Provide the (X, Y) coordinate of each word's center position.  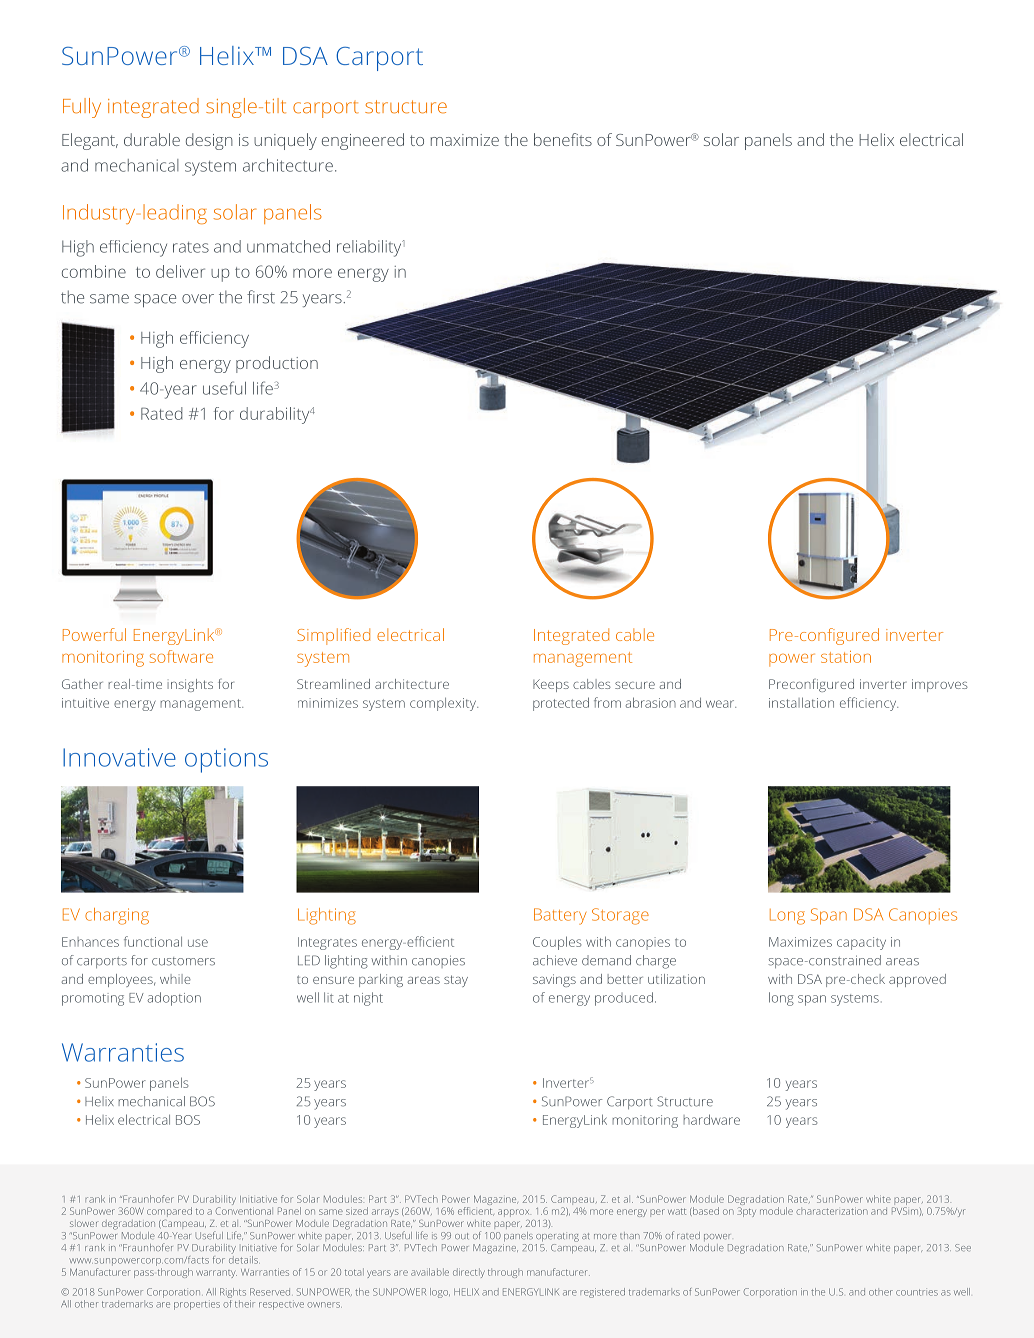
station (846, 657)
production (277, 364)
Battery (560, 916)
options (226, 760)
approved (917, 980)
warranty (216, 1274)
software (181, 656)
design (209, 141)
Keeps (551, 685)
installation (801, 702)
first (261, 297)
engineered (363, 141)
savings (554, 980)
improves (940, 685)
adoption (174, 999)
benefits (563, 139)
